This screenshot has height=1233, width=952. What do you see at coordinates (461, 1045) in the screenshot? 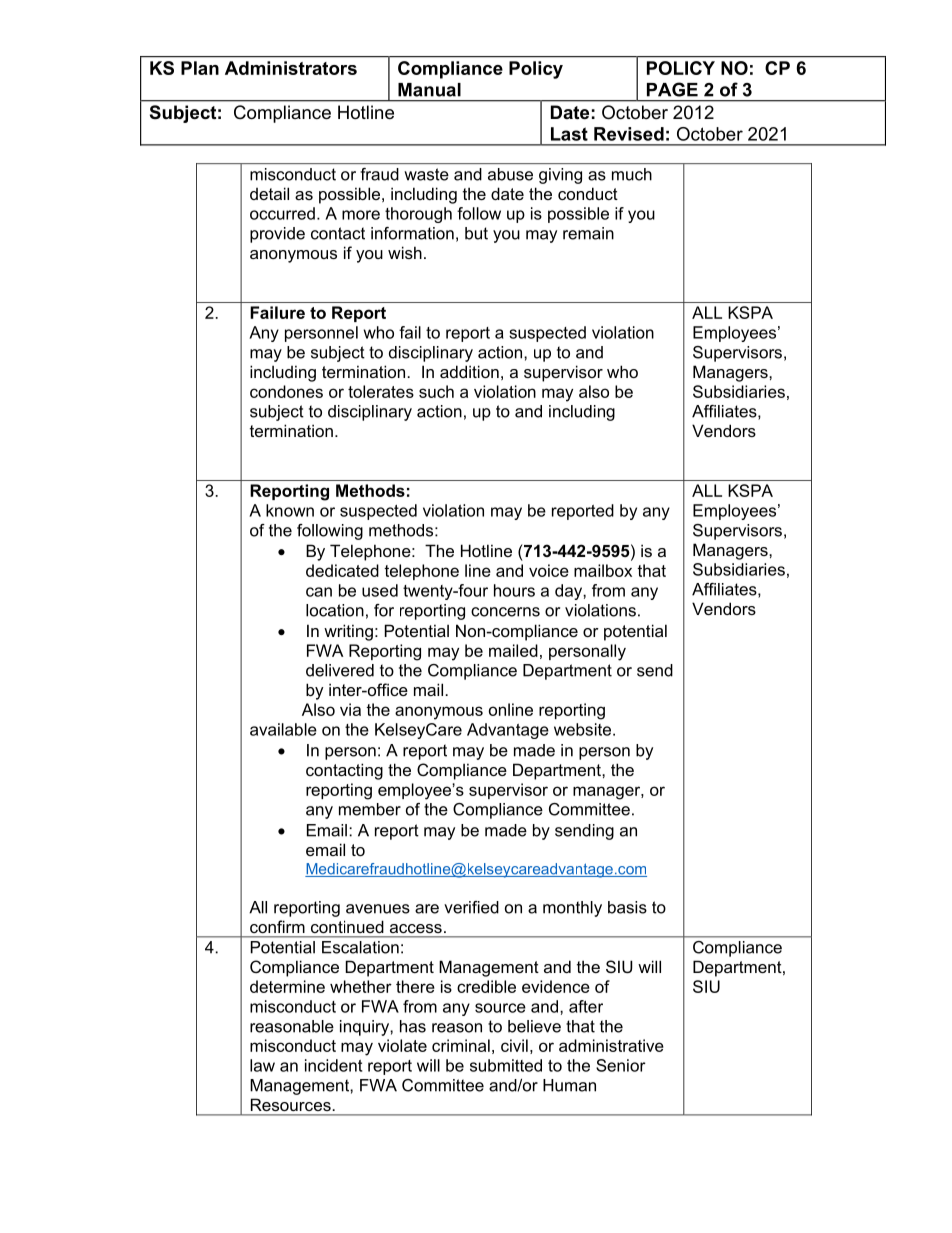
I see `criminal` at bounding box center [461, 1045].
